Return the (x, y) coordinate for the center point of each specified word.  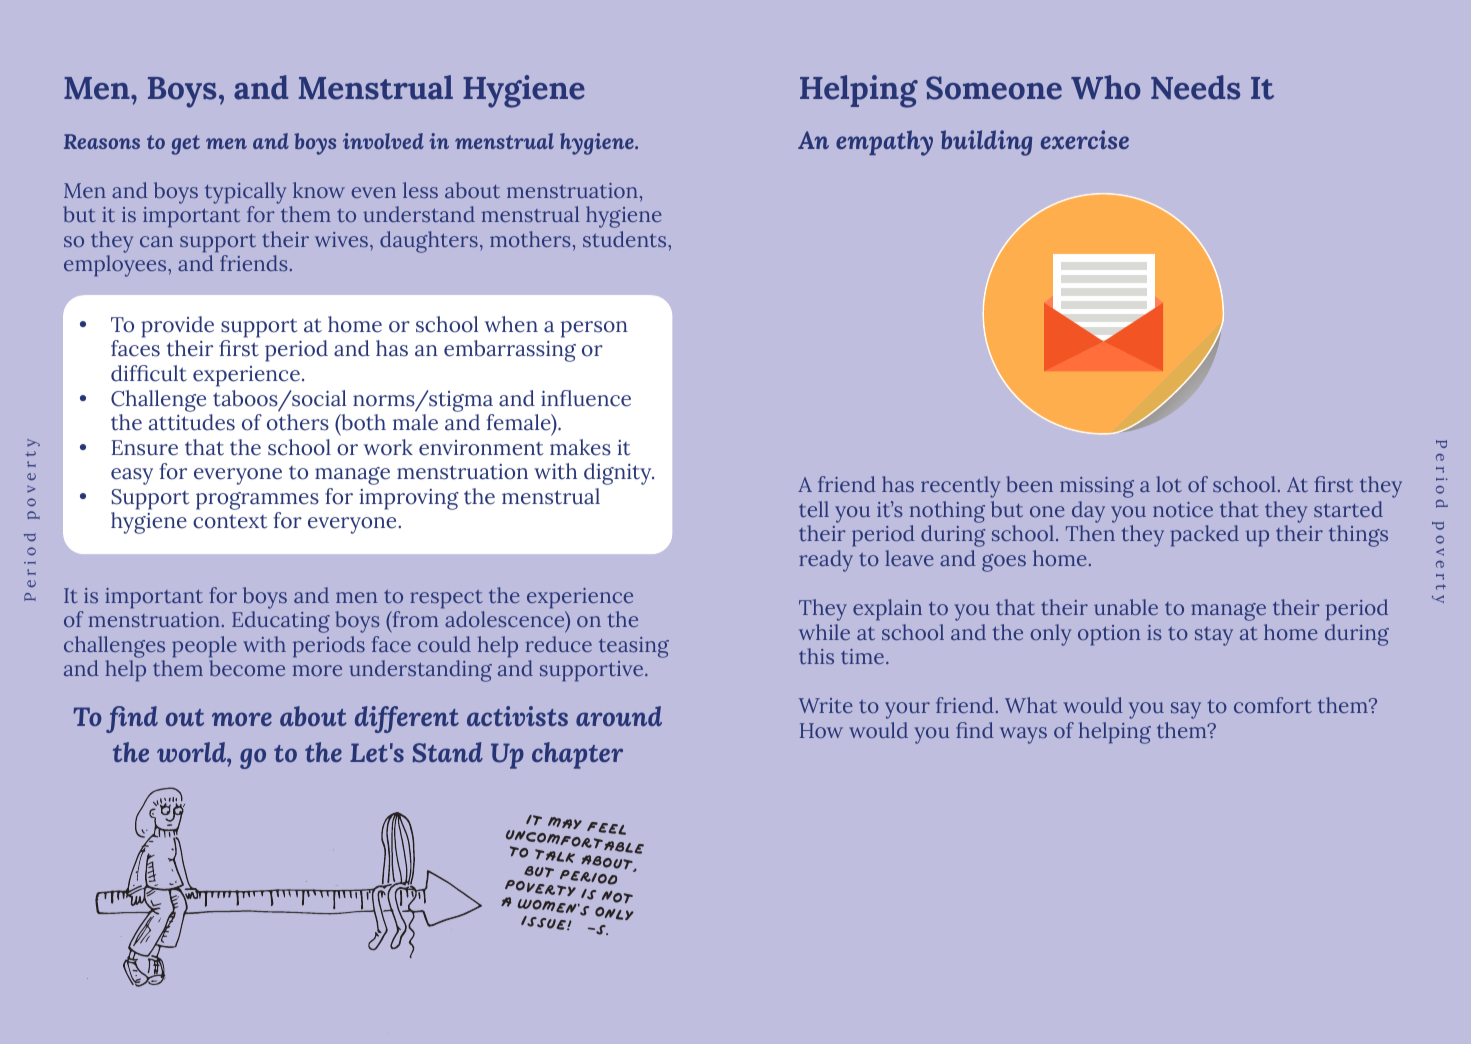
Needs (1195, 87)
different (407, 719)
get (186, 145)
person (594, 329)
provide (177, 327)
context (230, 521)
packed (1204, 536)
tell (814, 509)
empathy (884, 143)
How (821, 730)
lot (1169, 484)
